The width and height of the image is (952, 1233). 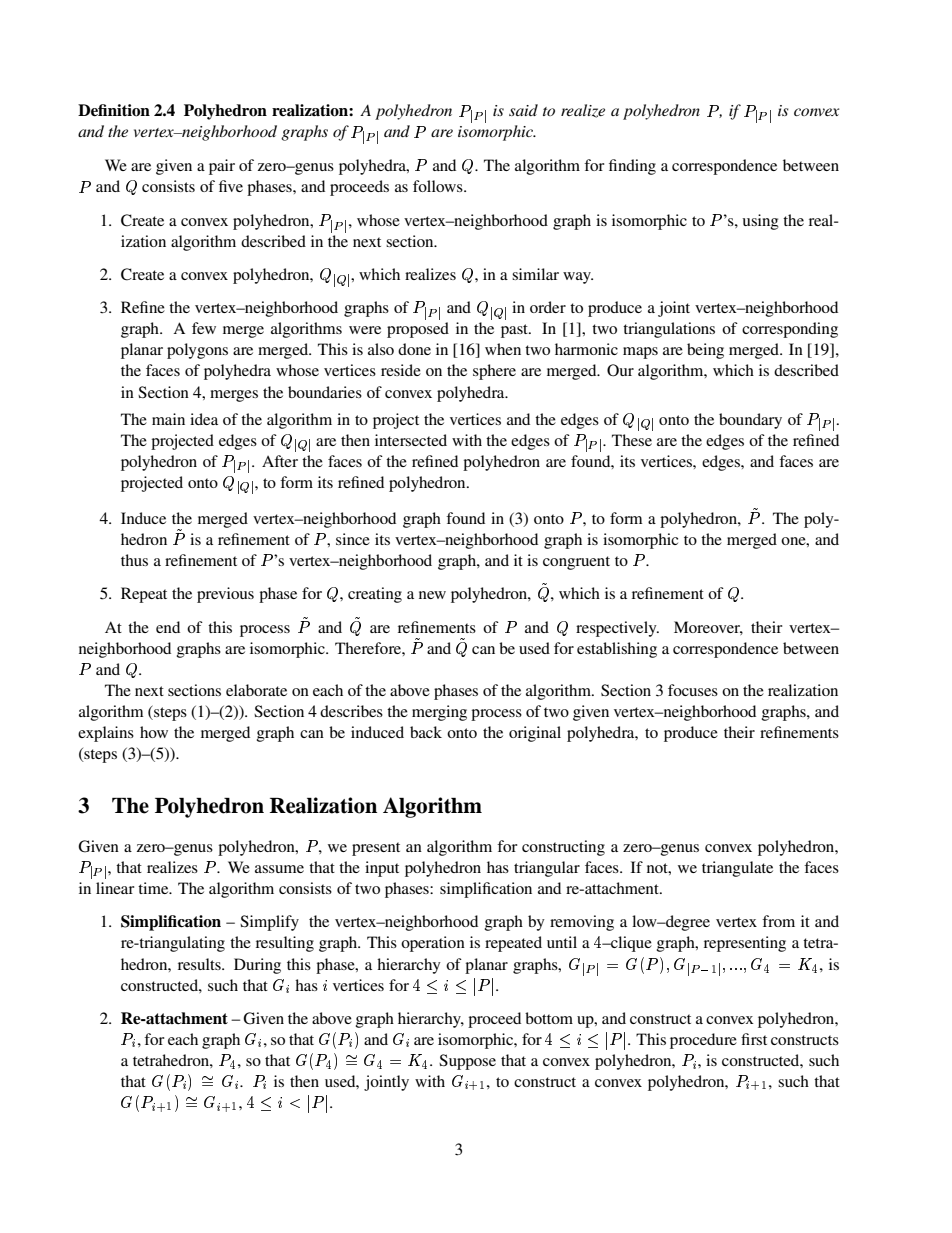 What do you see at coordinates (693, 690) in the image?
I see `focuses` at bounding box center [693, 690].
